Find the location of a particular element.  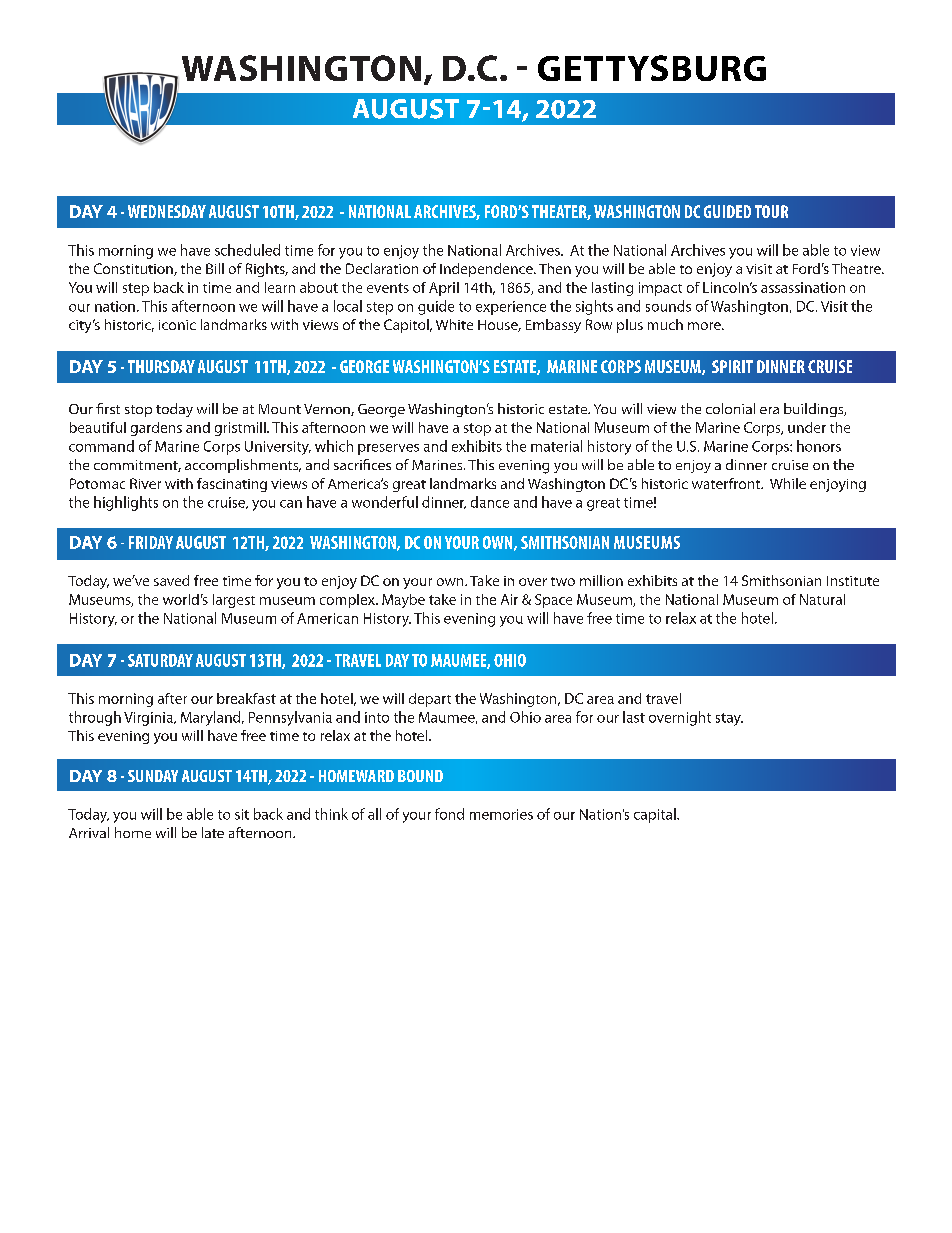

material is located at coordinates (556, 446).
